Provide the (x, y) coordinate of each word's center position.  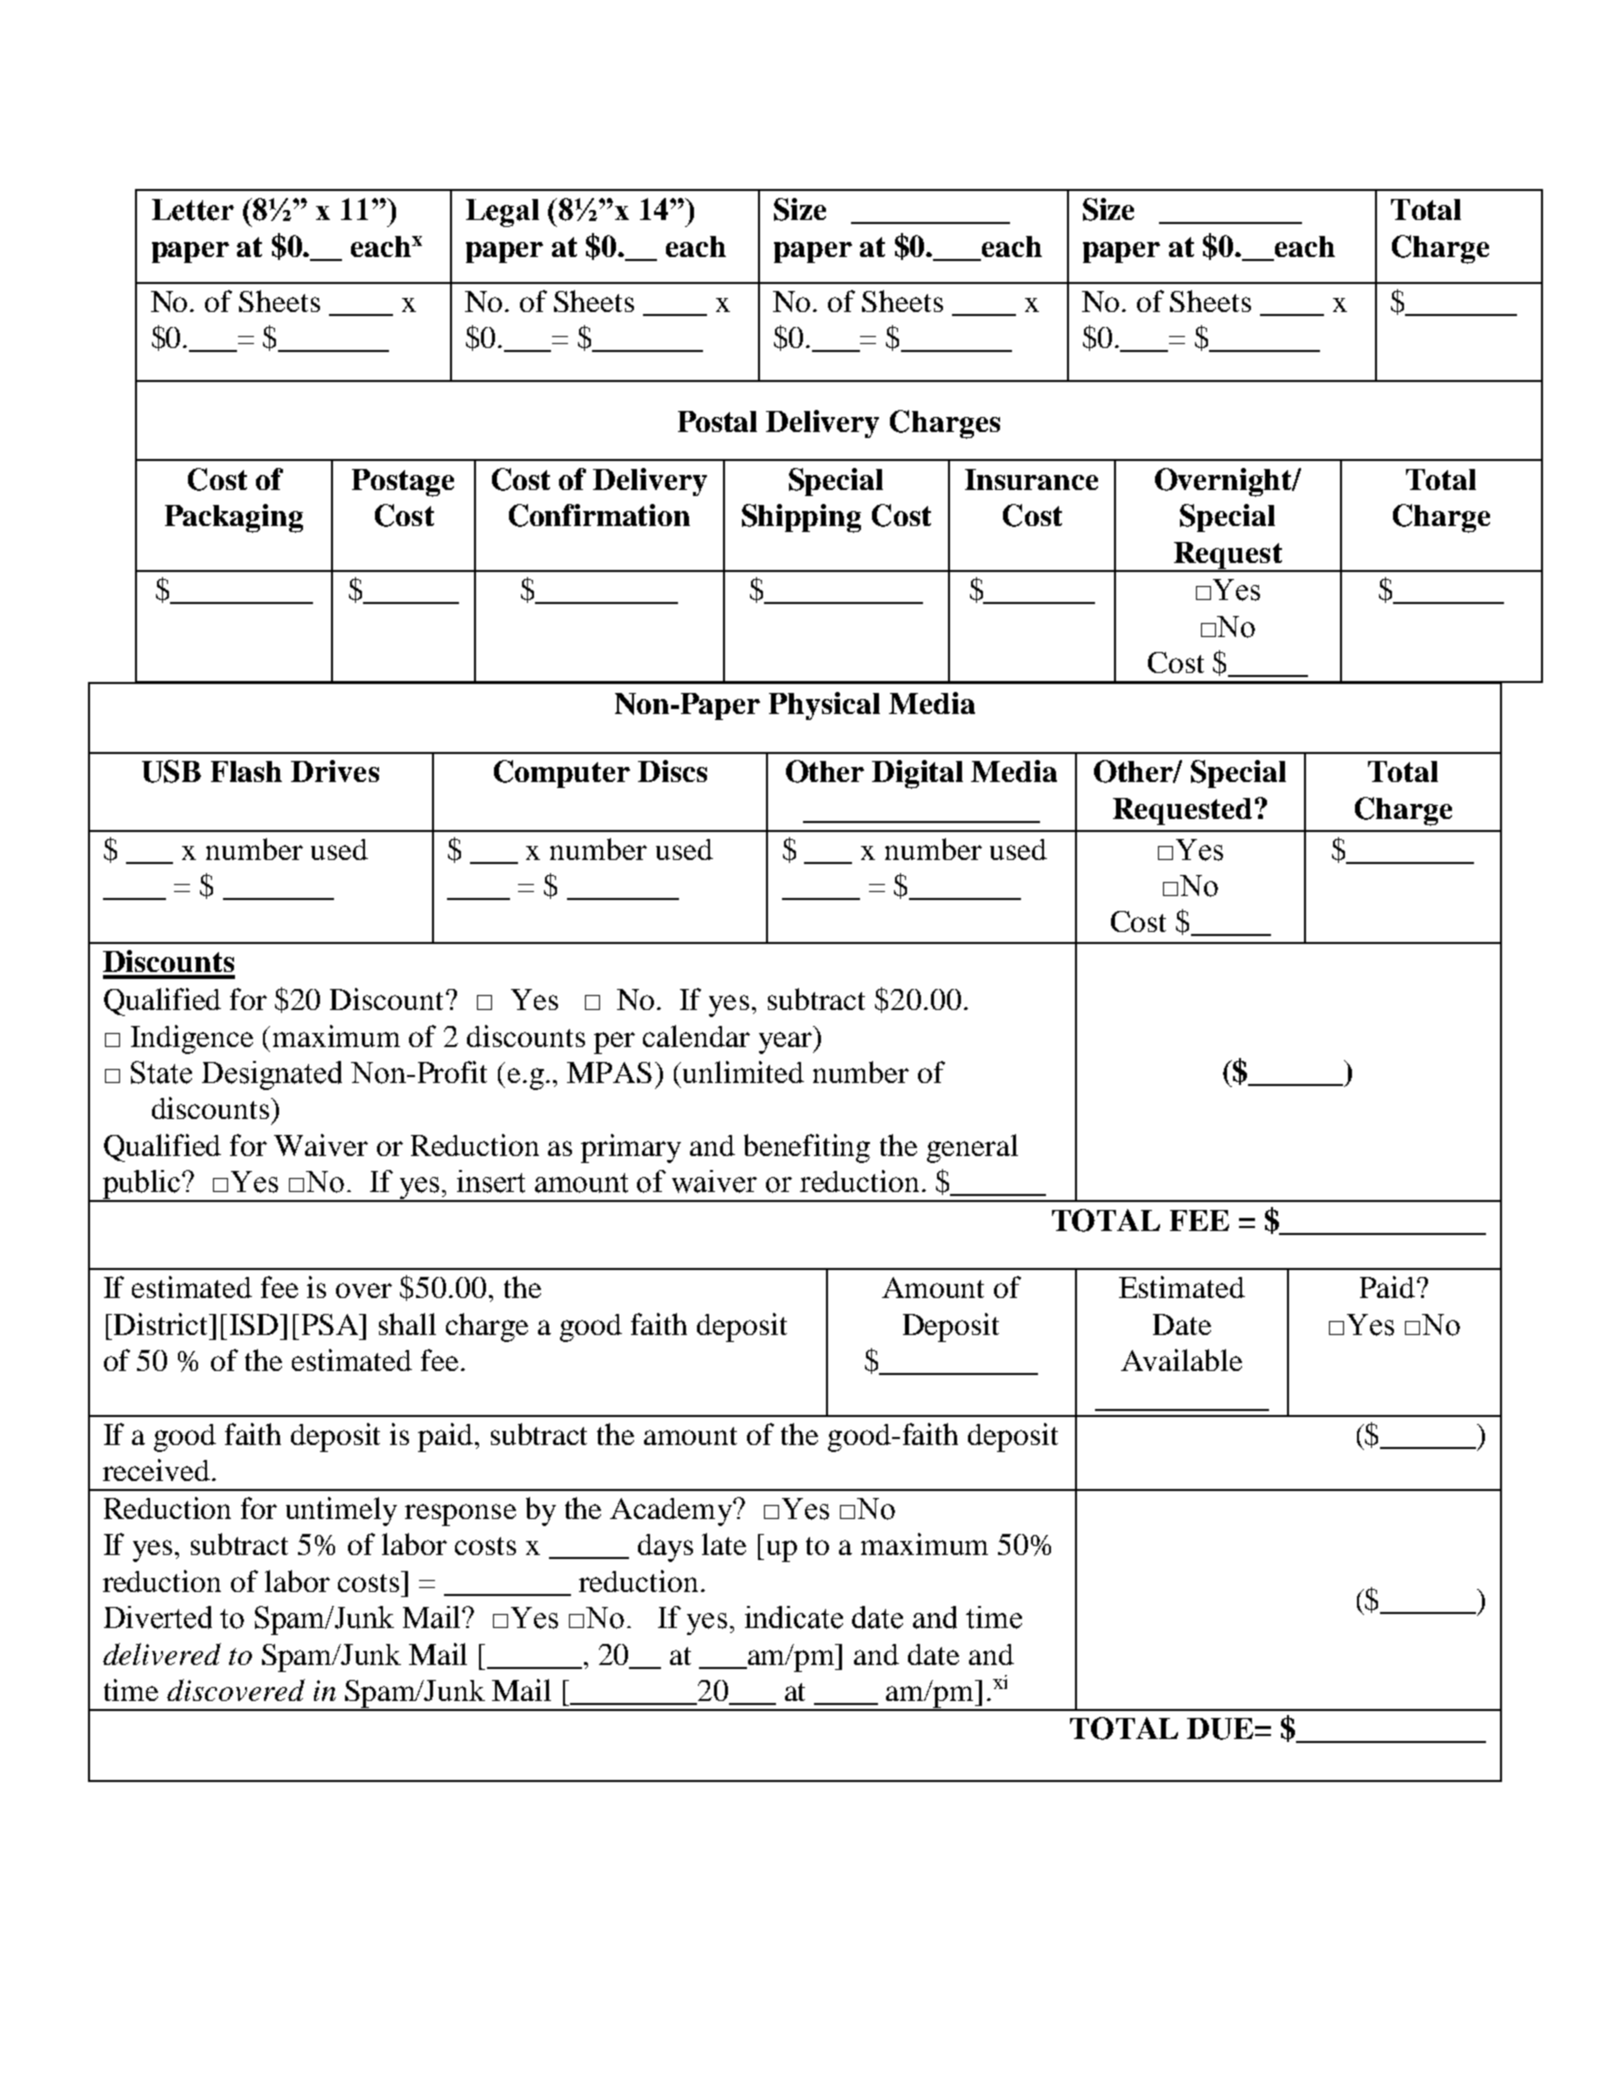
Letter (193, 210)
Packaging (234, 518)
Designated (272, 1075)
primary (631, 1148)
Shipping (801, 518)
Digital (917, 774)
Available (1181, 1360)
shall (407, 1324)
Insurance (1031, 479)
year (787, 1043)
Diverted (158, 1617)
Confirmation (599, 515)
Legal (502, 213)
